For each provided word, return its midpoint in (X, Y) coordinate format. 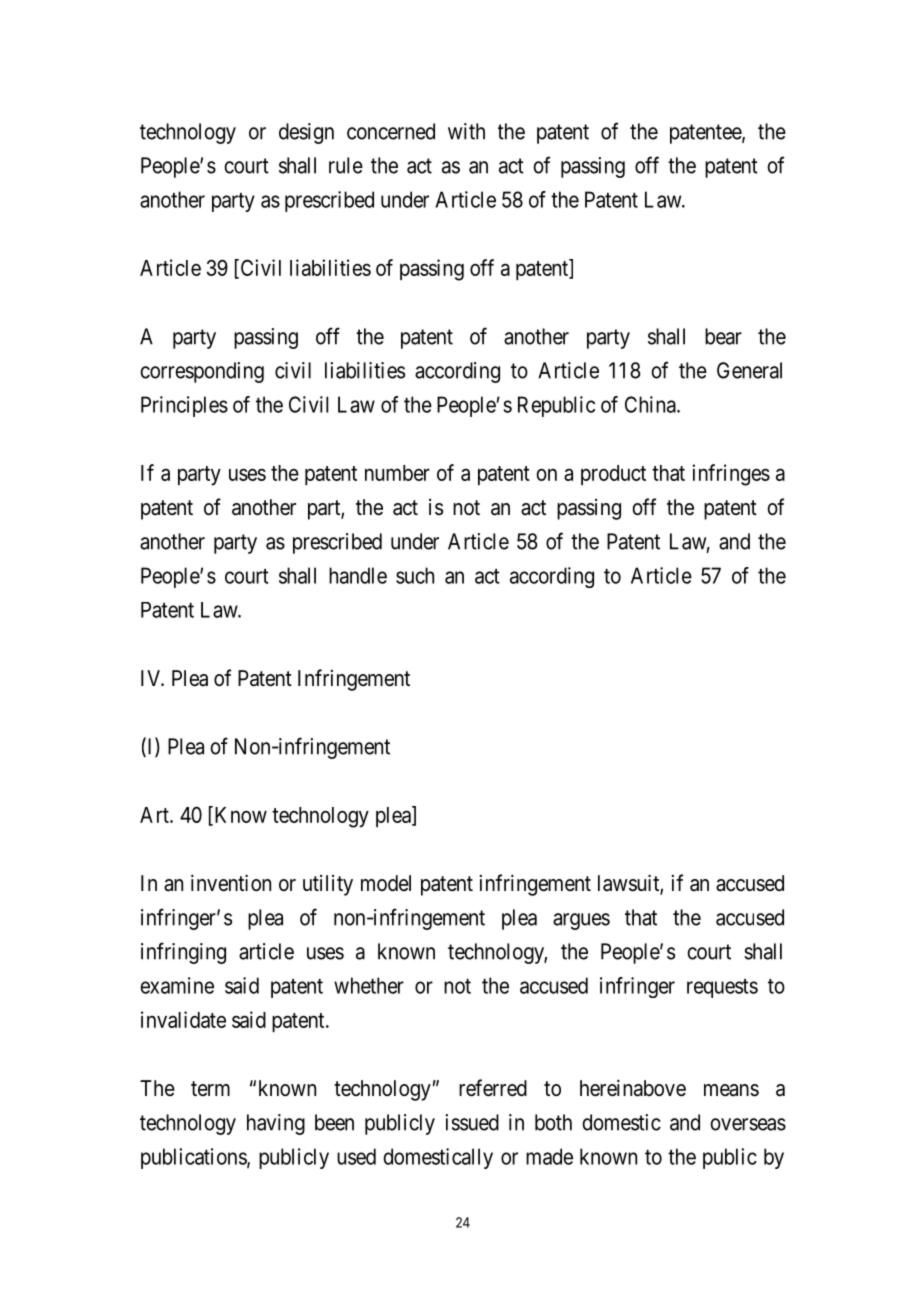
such (415, 575)
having (276, 1124)
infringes (731, 475)
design (306, 133)
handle (358, 575)
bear (723, 336)
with (466, 131)
